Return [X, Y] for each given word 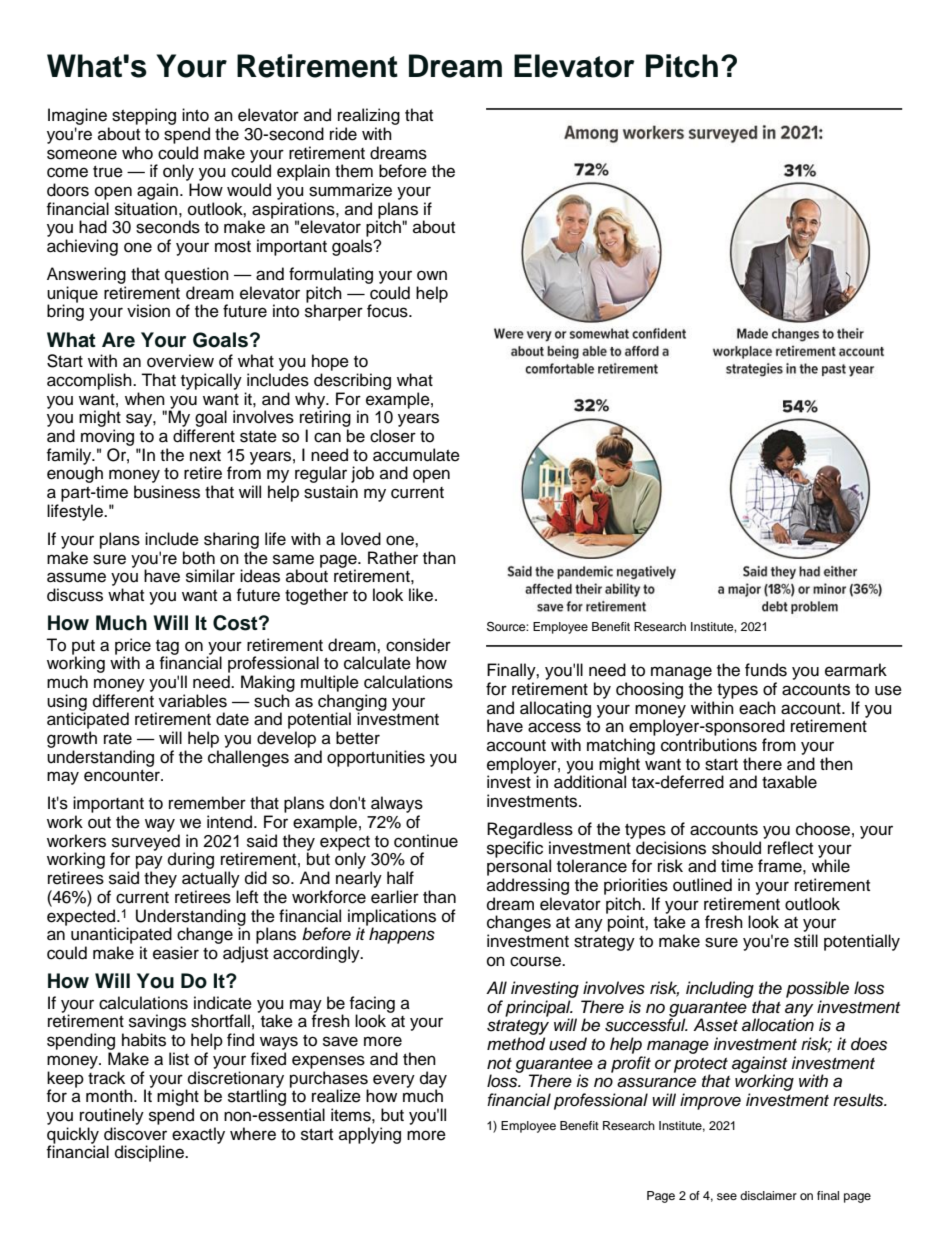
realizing [369, 116]
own [432, 275]
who [137, 153]
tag [167, 648]
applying [370, 1135]
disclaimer [768, 1195]
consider [418, 645]
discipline [150, 1153]
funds [766, 670]
